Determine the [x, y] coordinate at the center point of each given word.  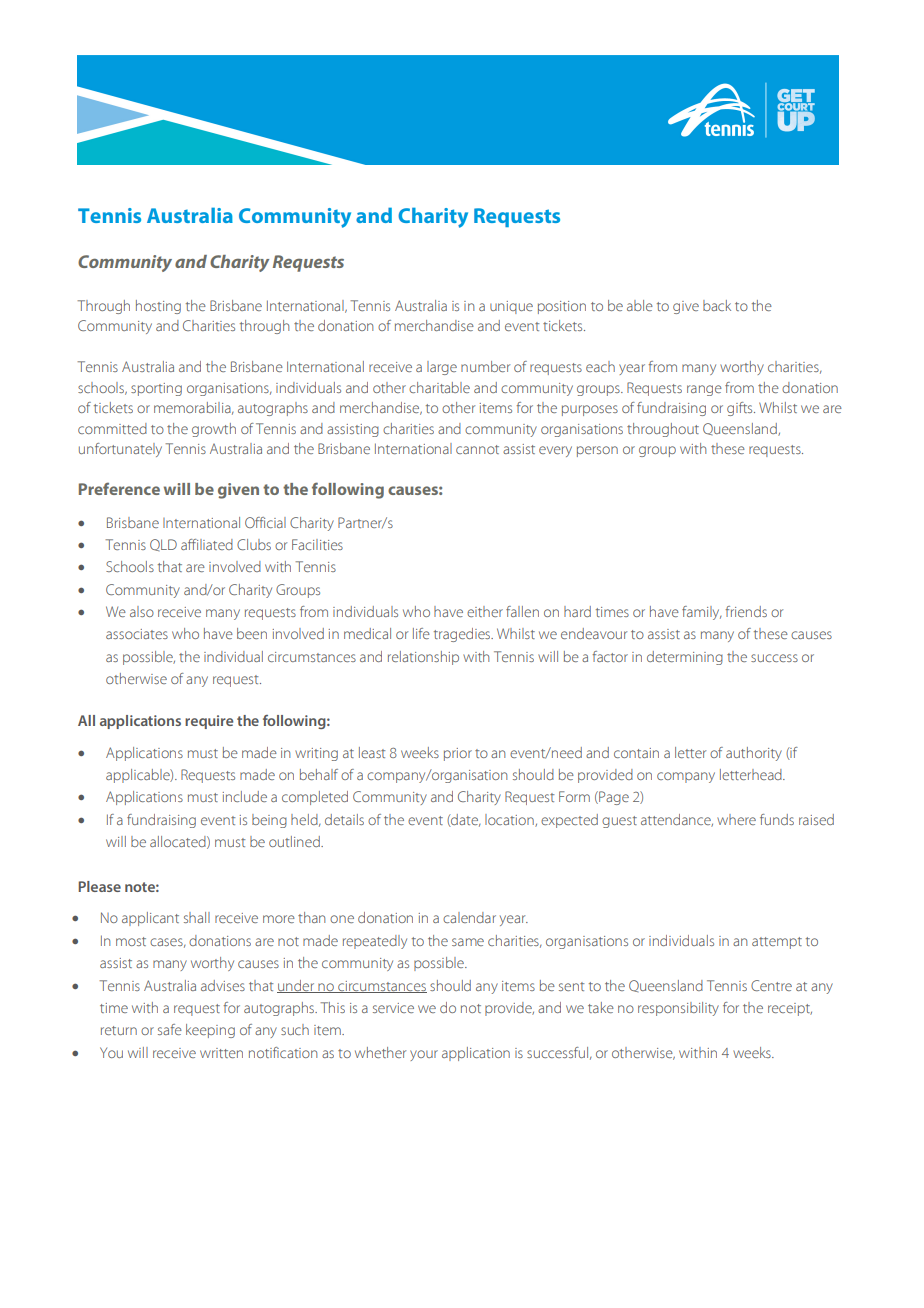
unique [511, 307]
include [245, 796]
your [424, 1055]
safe [170, 1029]
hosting [158, 307]
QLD [163, 545]
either [485, 611]
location [510, 820]
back [717, 305]
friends [746, 611]
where [736, 819]
